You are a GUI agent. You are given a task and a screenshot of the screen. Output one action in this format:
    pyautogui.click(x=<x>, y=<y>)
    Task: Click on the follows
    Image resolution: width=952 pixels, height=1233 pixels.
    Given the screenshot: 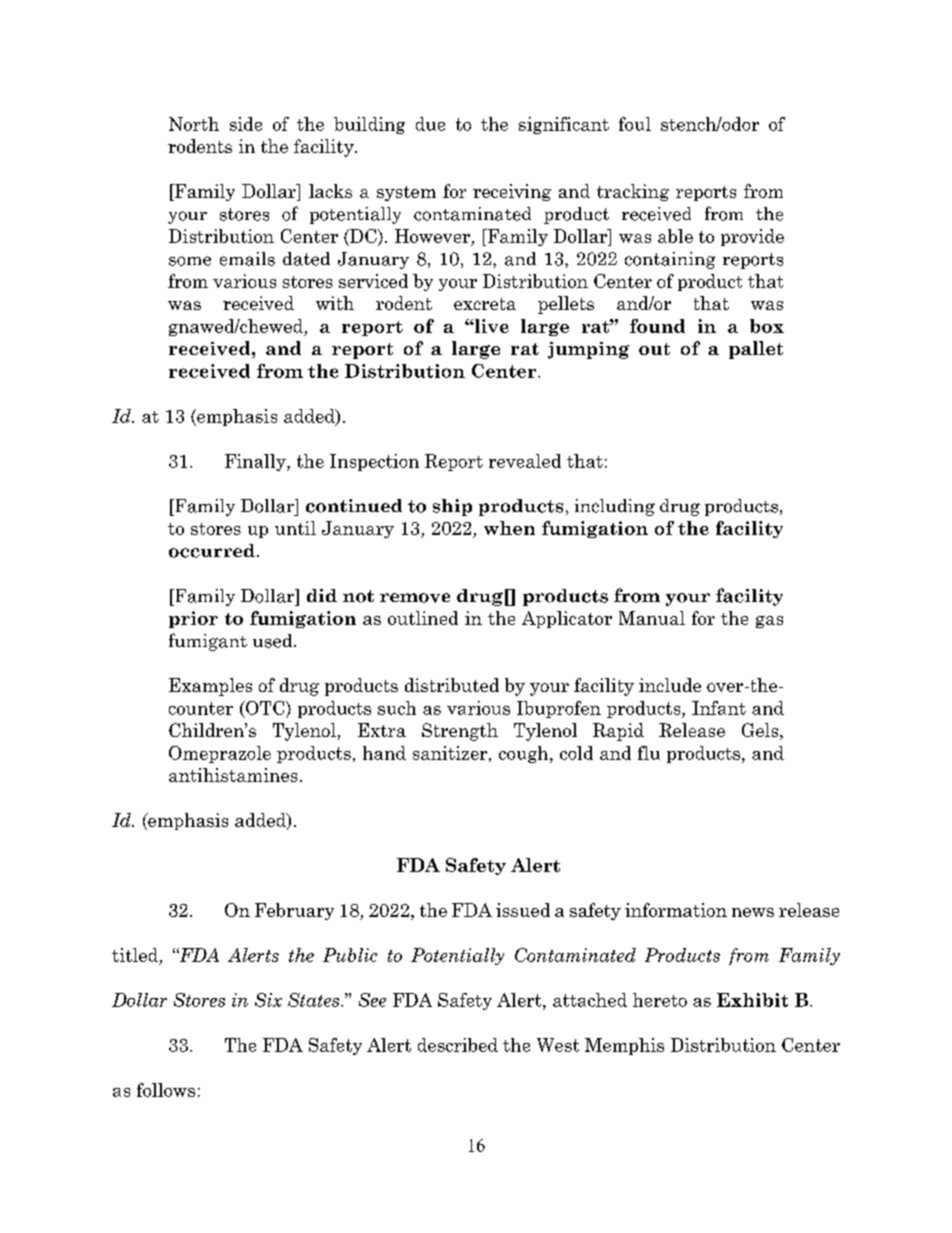 What is the action you would take?
    pyautogui.click(x=166, y=1090)
